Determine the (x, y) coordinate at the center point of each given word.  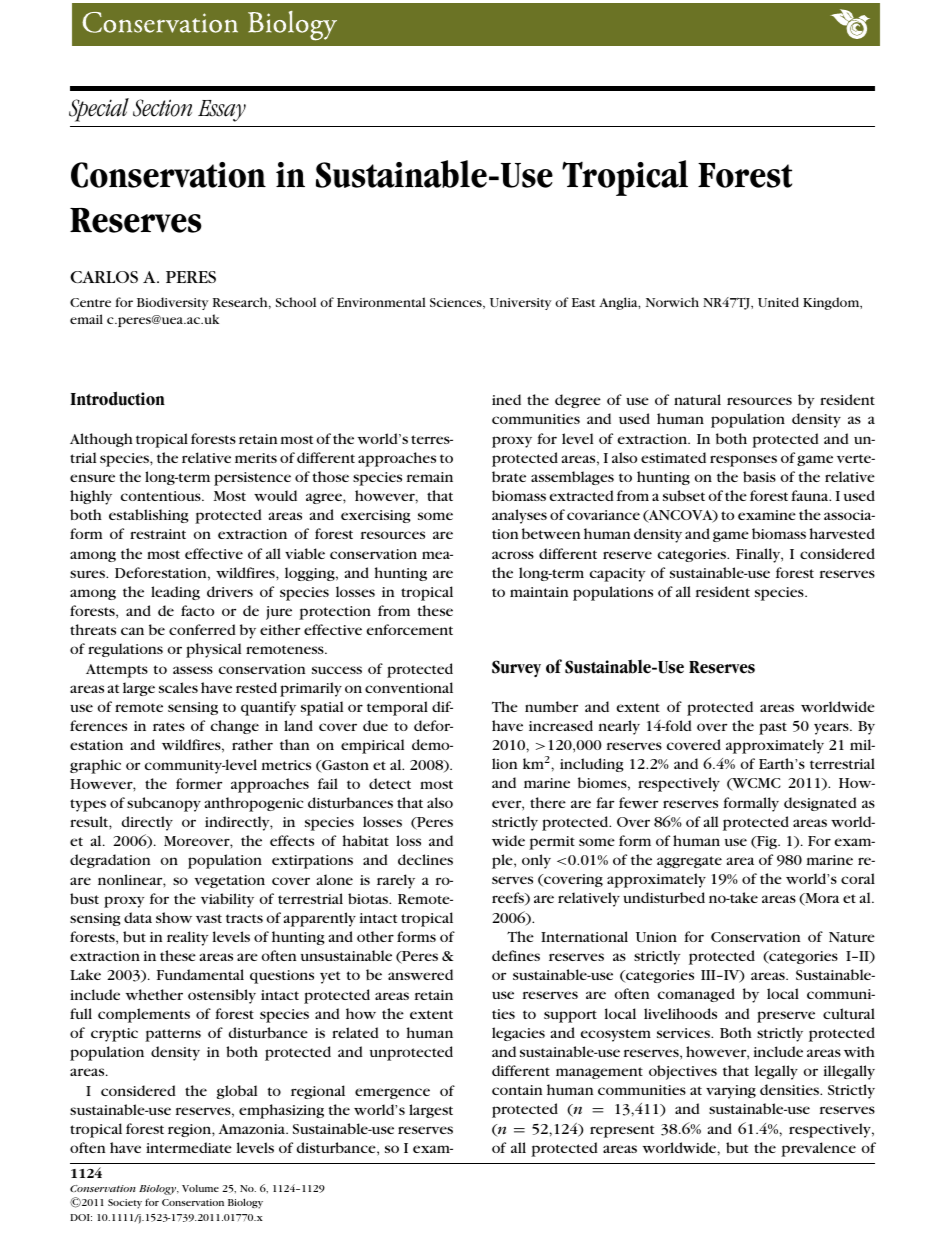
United (778, 302)
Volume (200, 1188)
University (521, 304)
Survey (516, 668)
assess (193, 670)
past (773, 728)
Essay (222, 111)
